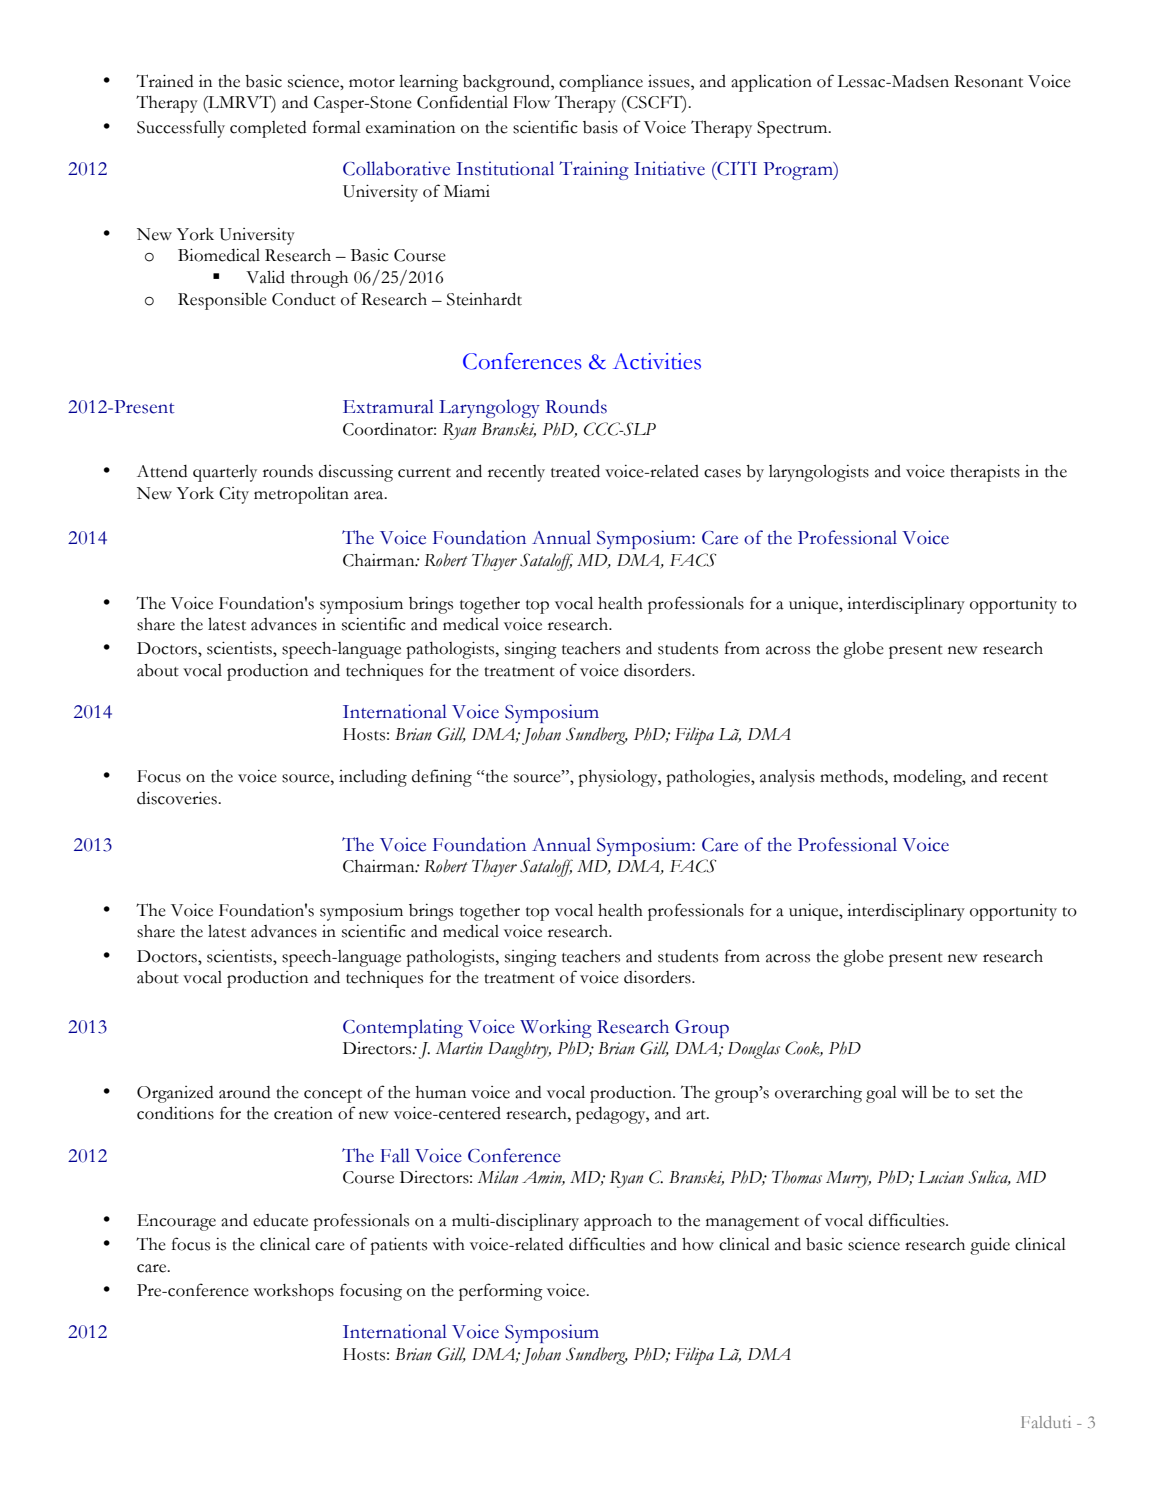 The width and height of the page is (1165, 1507). What do you see at coordinates (793, 129) in the page?
I see `Spectrum` at bounding box center [793, 129].
